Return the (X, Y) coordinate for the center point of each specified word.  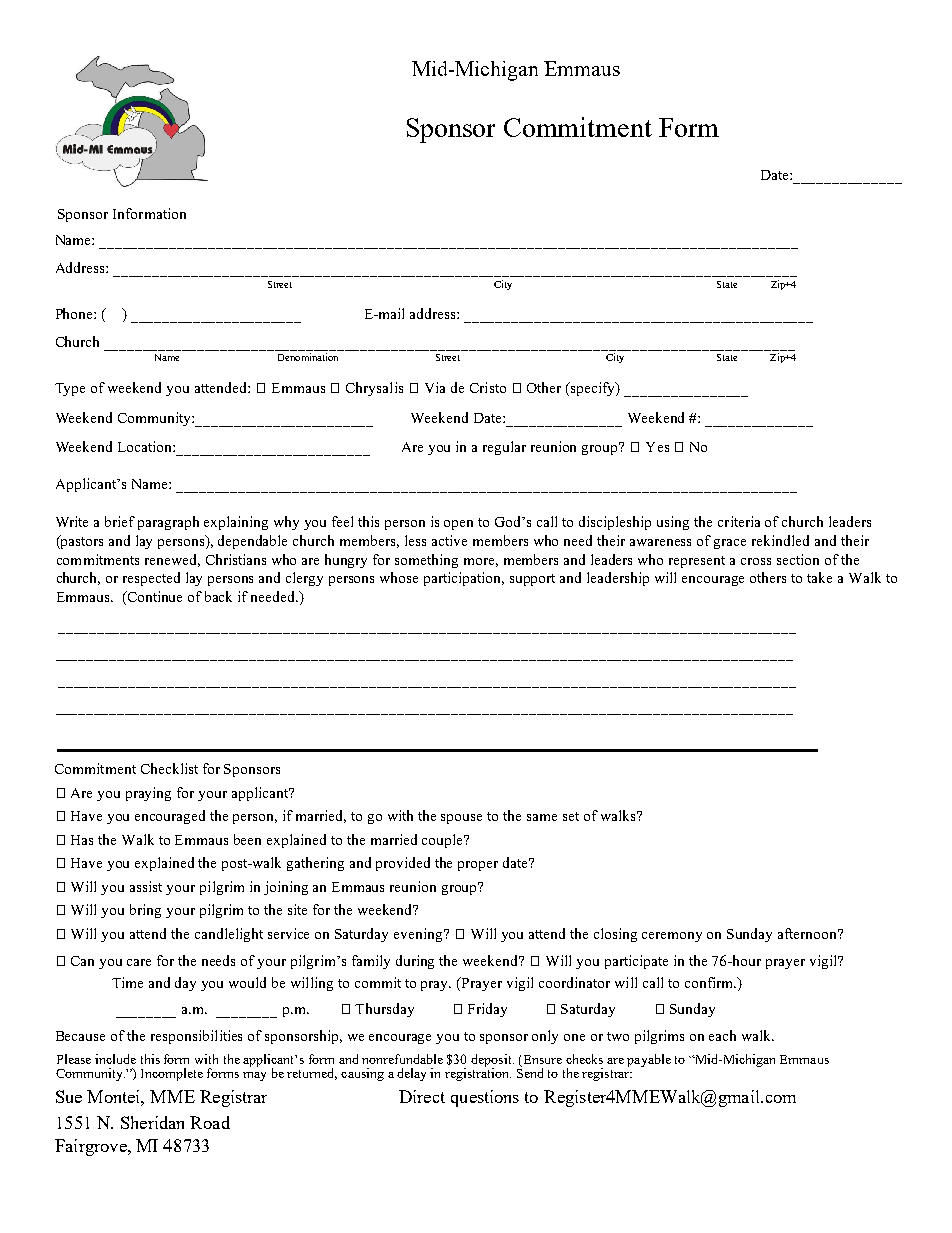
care (139, 962)
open (458, 525)
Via (435, 387)
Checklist (169, 768)
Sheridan (152, 1122)
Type (70, 389)
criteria (739, 521)
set (571, 816)
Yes (657, 447)
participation (464, 579)
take (819, 577)
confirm (710, 982)
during (415, 962)
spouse (461, 819)
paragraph (168, 523)
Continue (153, 598)
